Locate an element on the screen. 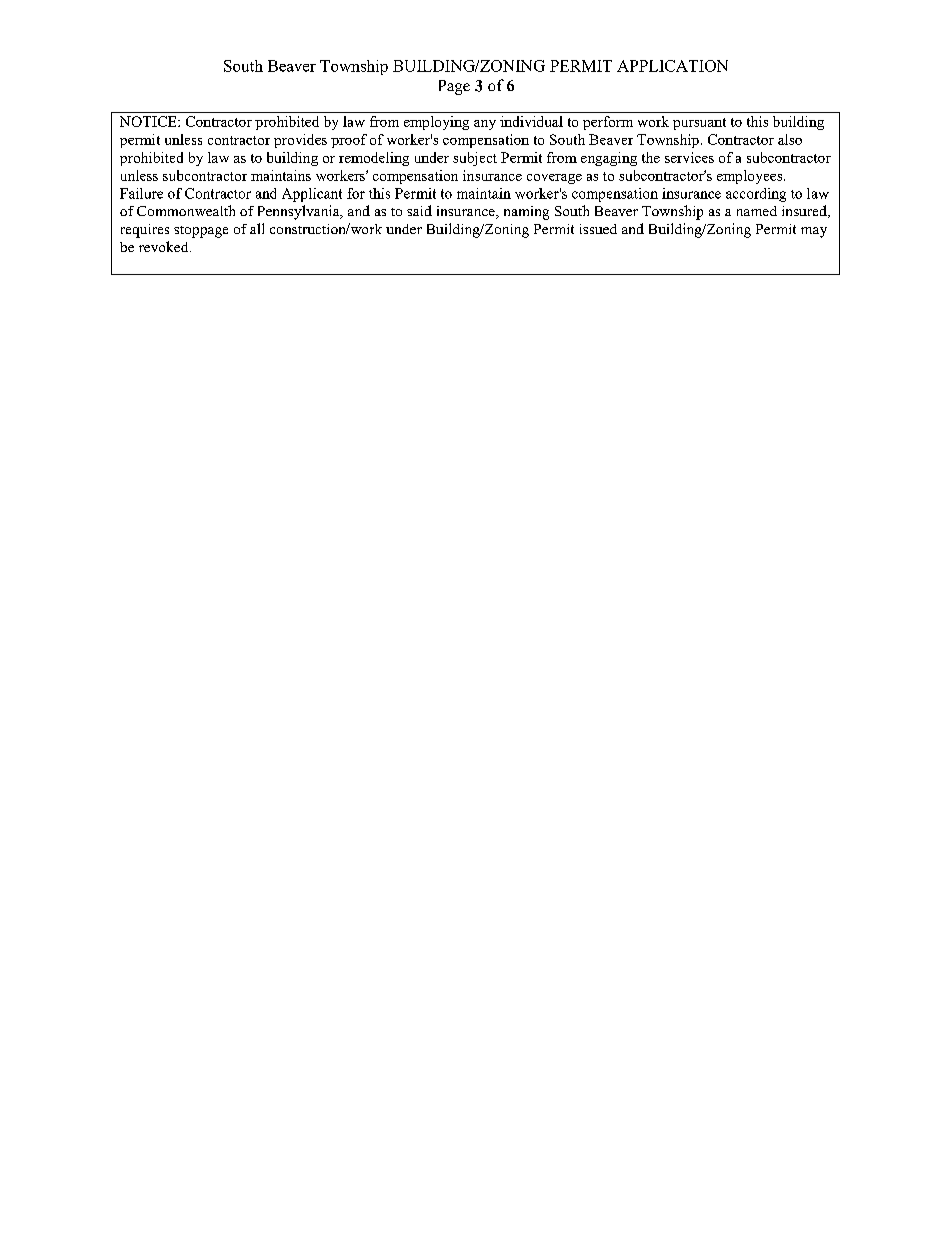 The width and height of the screenshot is (952, 1233). services is located at coordinates (689, 157).
